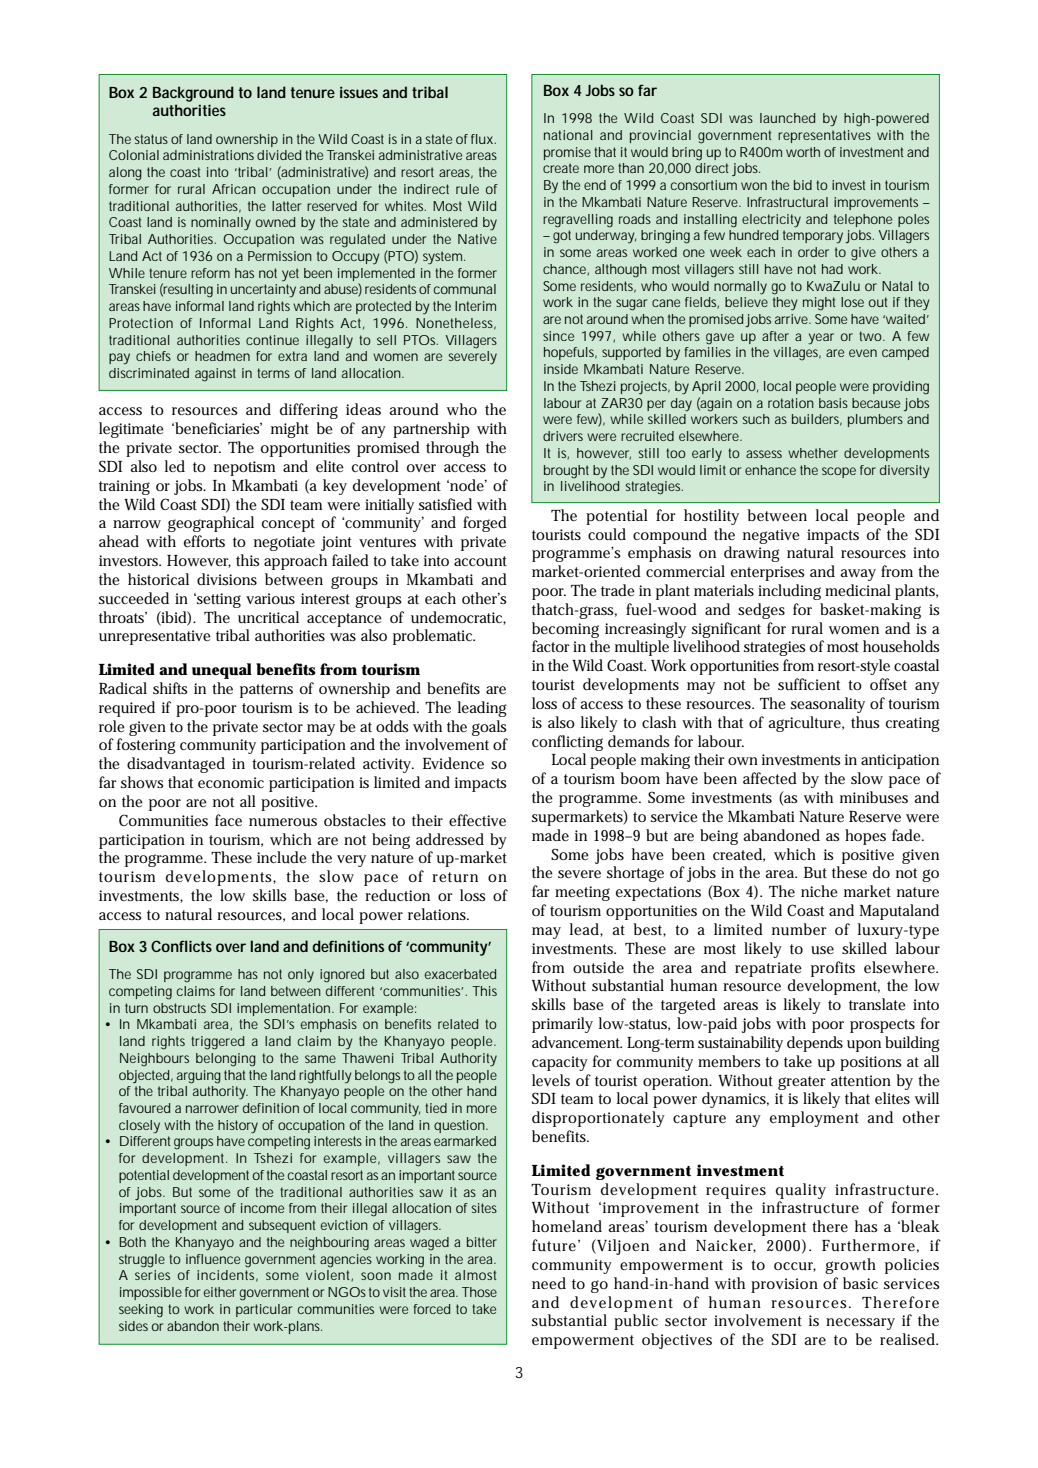  What do you see at coordinates (562, 1025) in the screenshot?
I see `primarily` at bounding box center [562, 1025].
